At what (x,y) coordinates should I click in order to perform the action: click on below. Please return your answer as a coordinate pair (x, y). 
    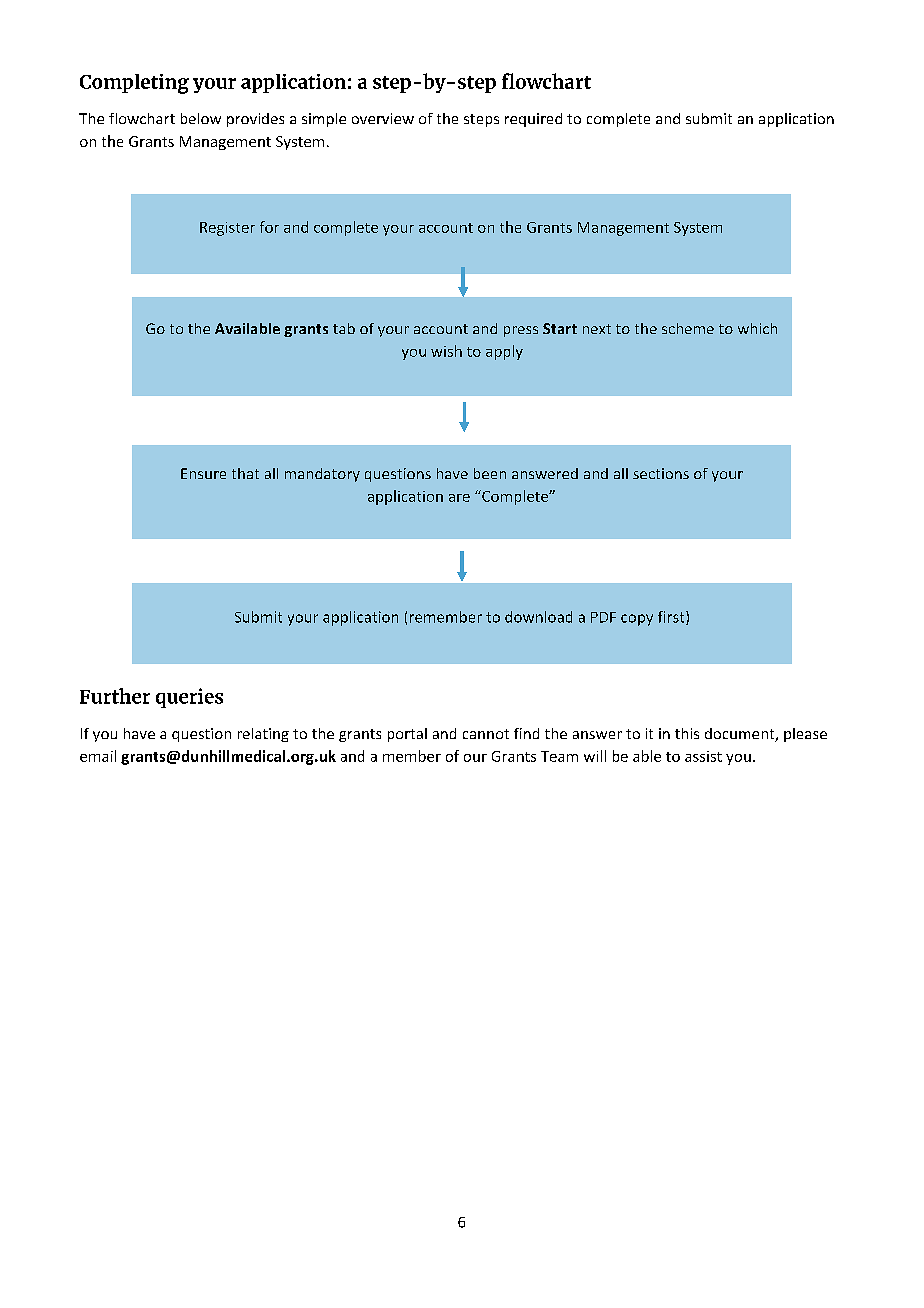
    Looking at the image, I should click on (201, 118).
